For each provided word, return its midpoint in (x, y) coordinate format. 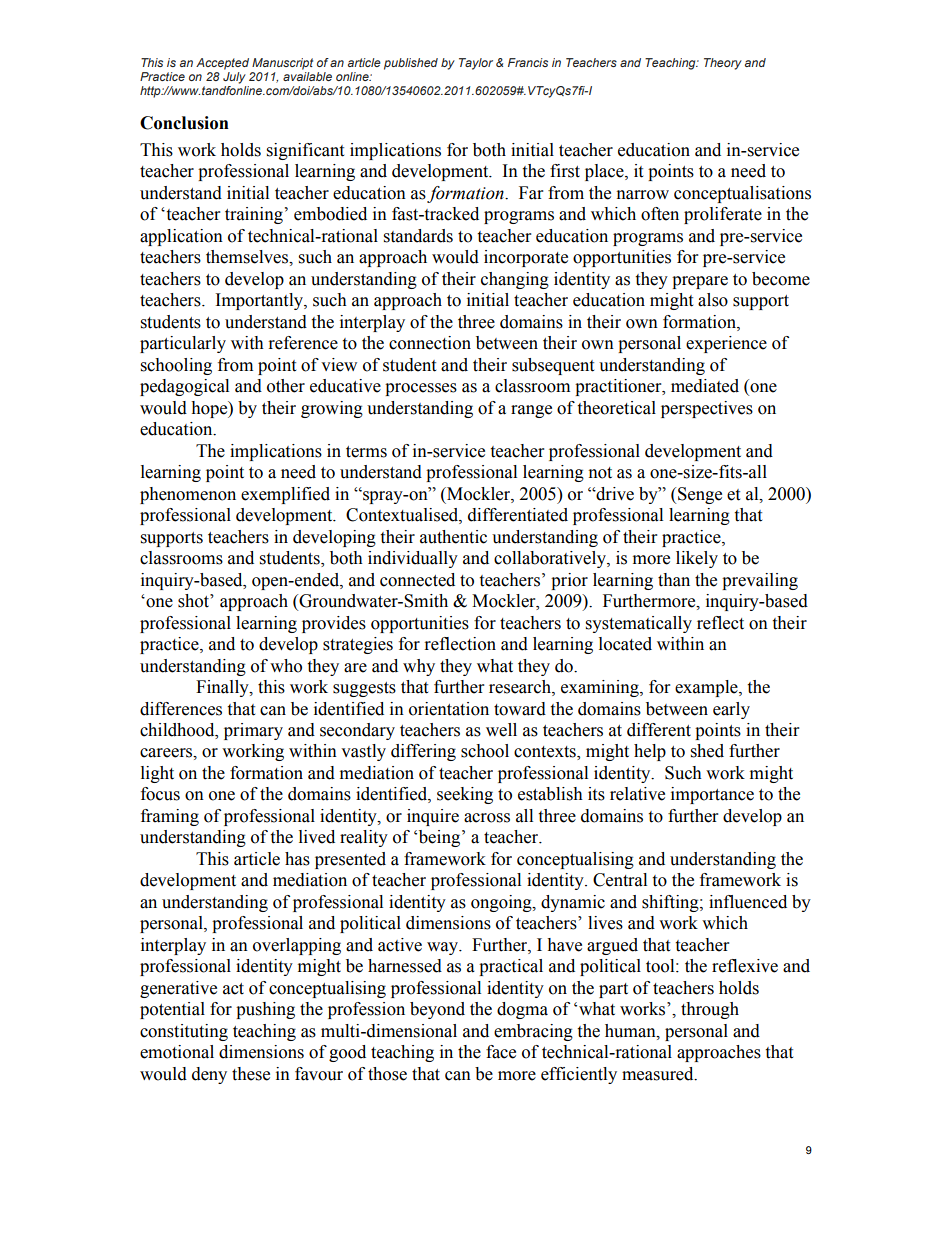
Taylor (476, 64)
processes (421, 389)
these (251, 1074)
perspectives (707, 409)
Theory (723, 64)
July (234, 78)
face (501, 1052)
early (731, 710)
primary (253, 731)
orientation (449, 709)
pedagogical (184, 387)
